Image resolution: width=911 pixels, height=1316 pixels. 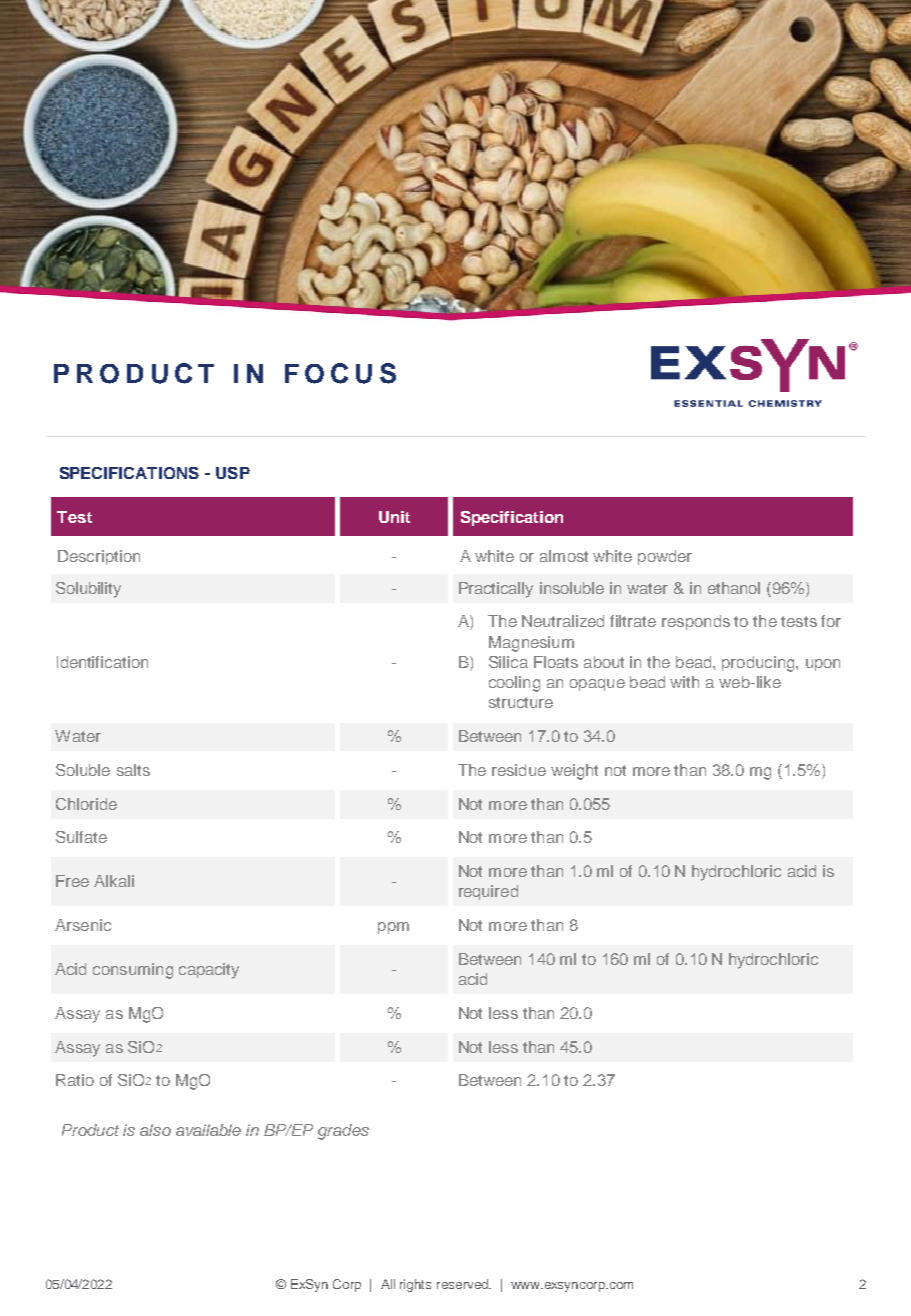 What do you see at coordinates (208, 1130) in the page?
I see `available` at bounding box center [208, 1130].
